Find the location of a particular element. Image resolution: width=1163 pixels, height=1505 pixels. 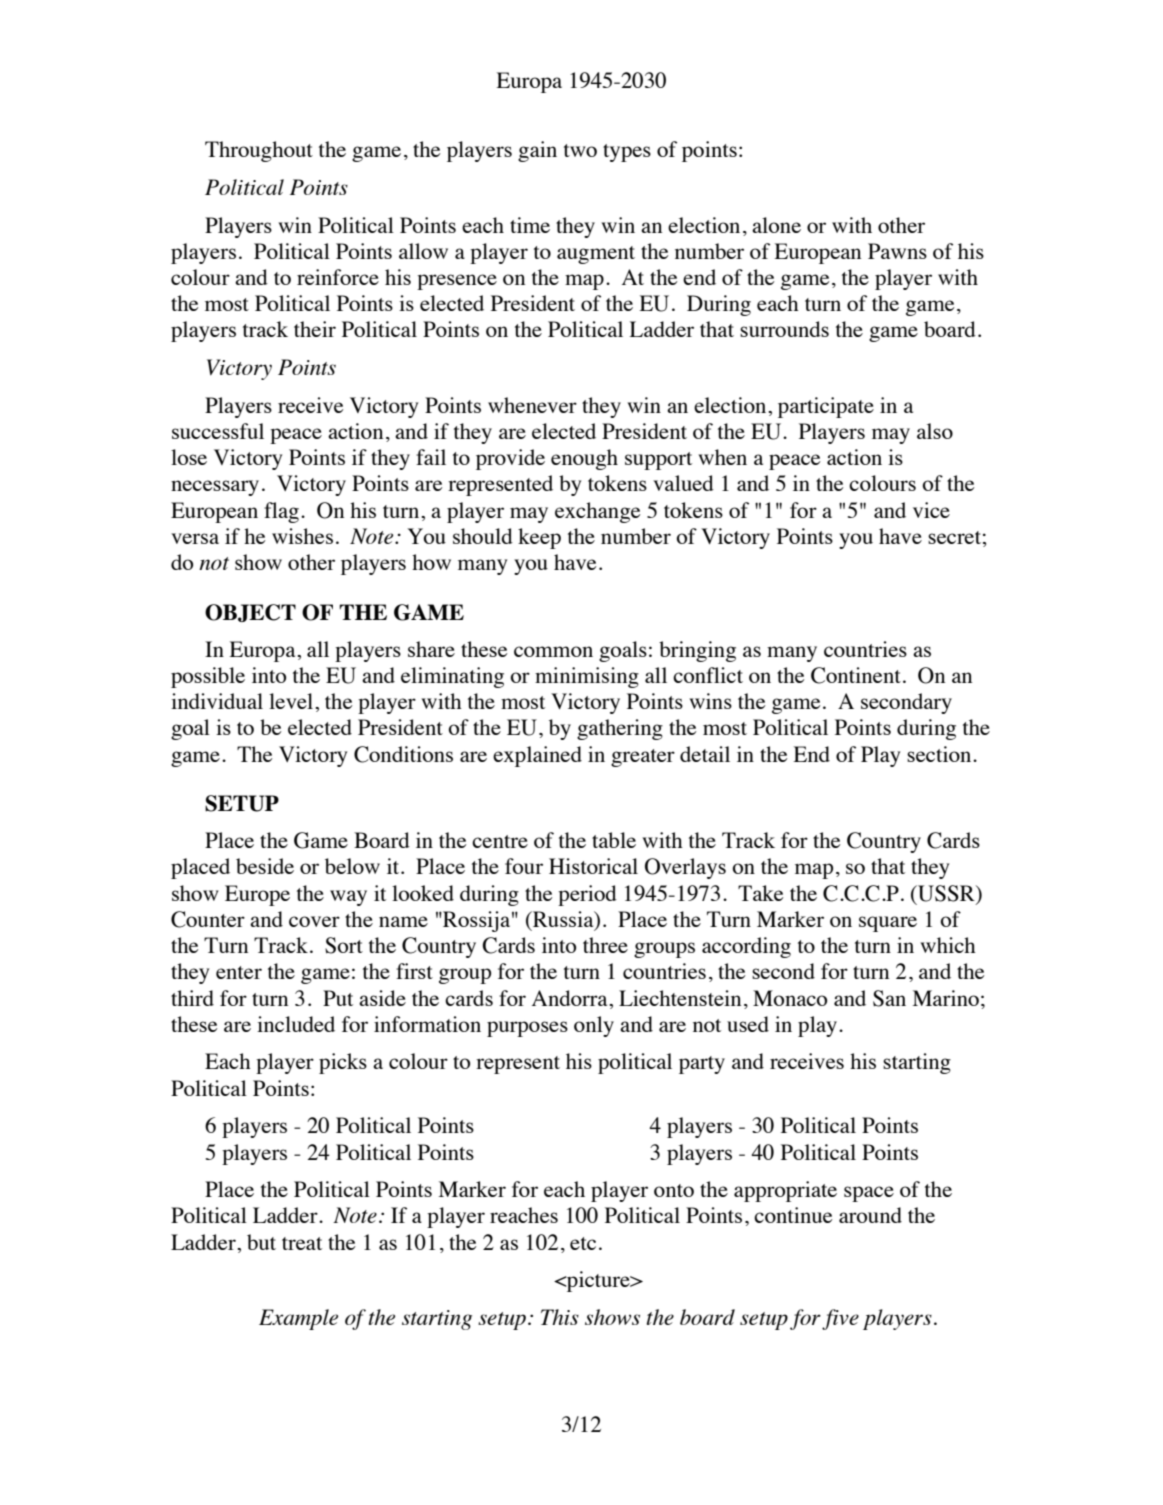

This is located at coordinates (560, 1317).
